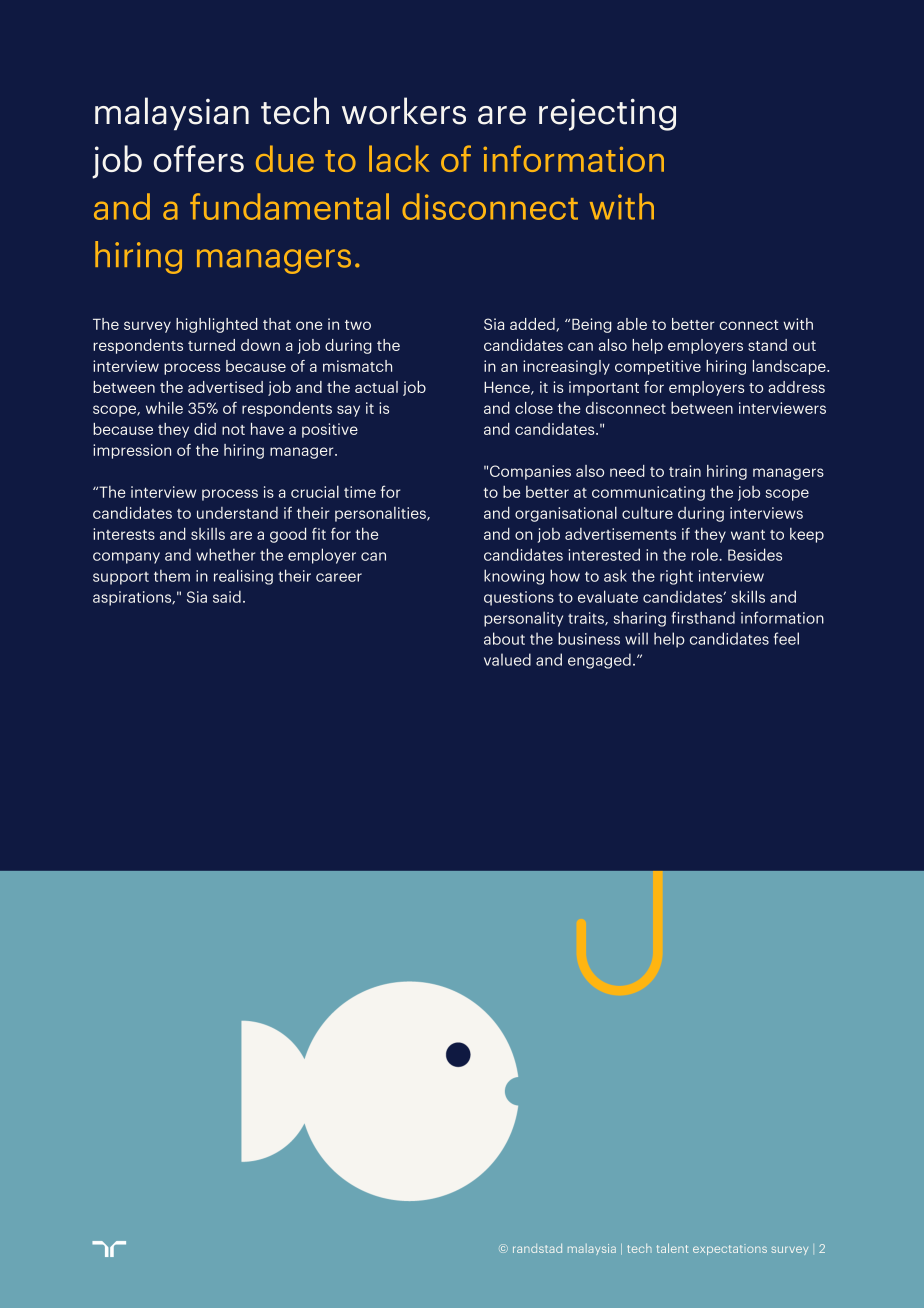 Image resolution: width=924 pixels, height=1308 pixels. What do you see at coordinates (199, 158) in the image?
I see `offers` at bounding box center [199, 158].
